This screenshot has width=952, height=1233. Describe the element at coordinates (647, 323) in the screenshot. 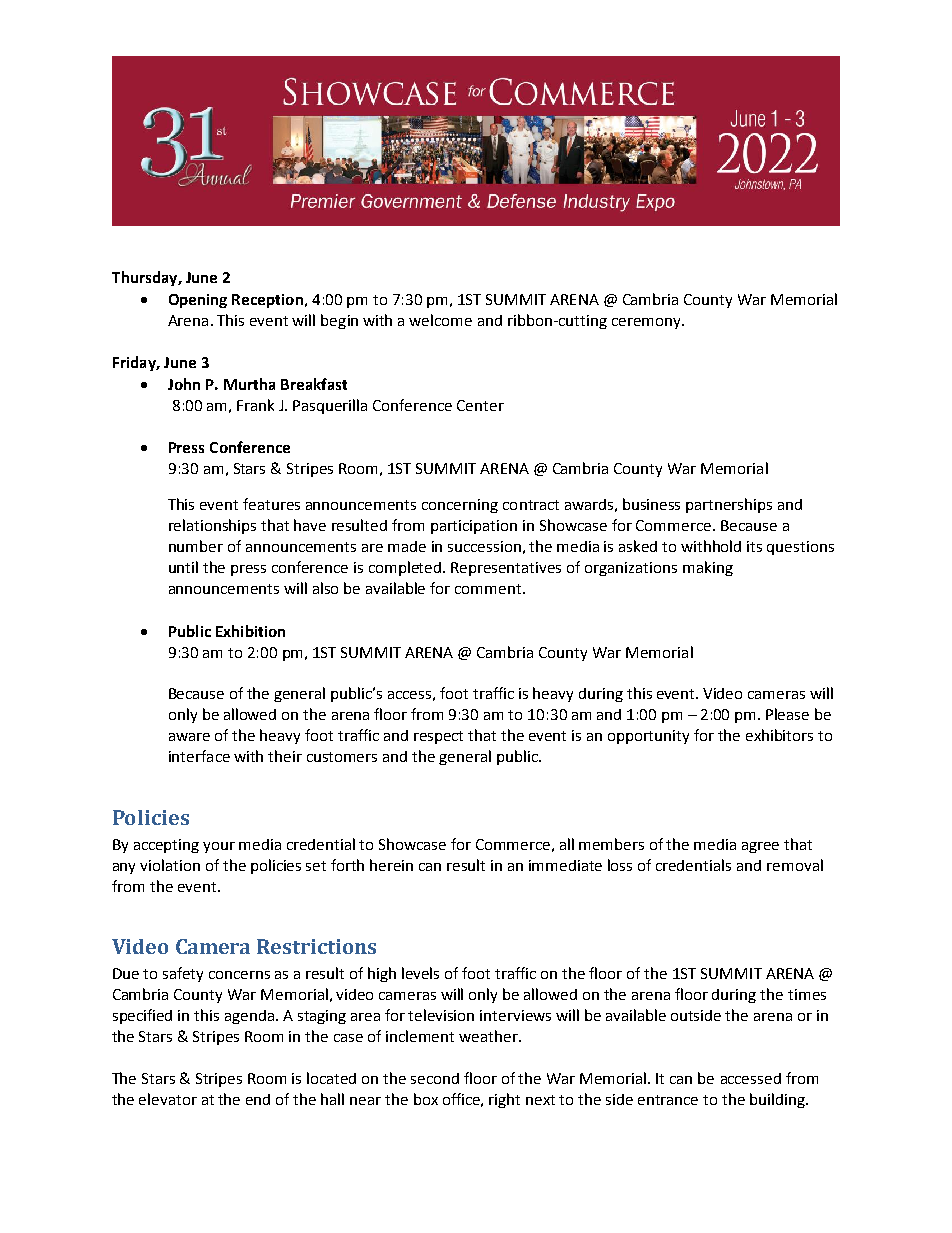

I see `ceremony` at that location.
